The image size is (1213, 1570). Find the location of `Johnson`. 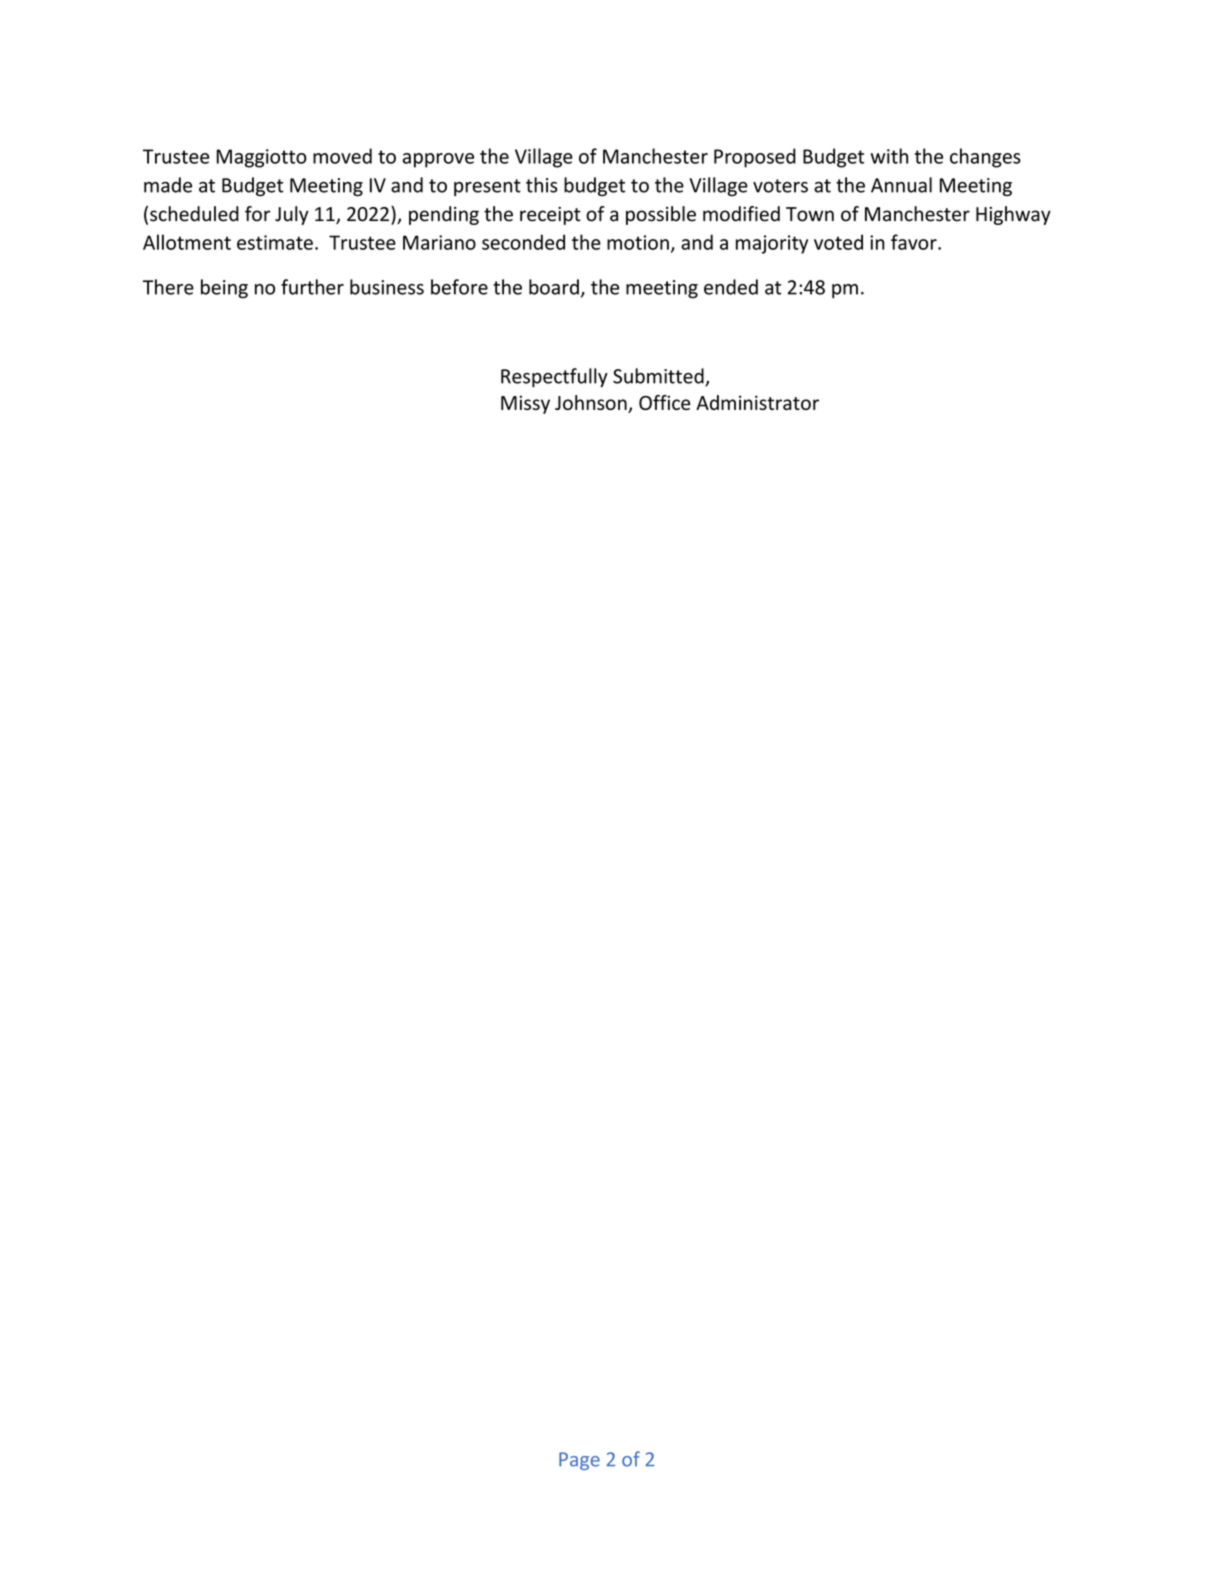

Johnson is located at coordinates (592, 404).
